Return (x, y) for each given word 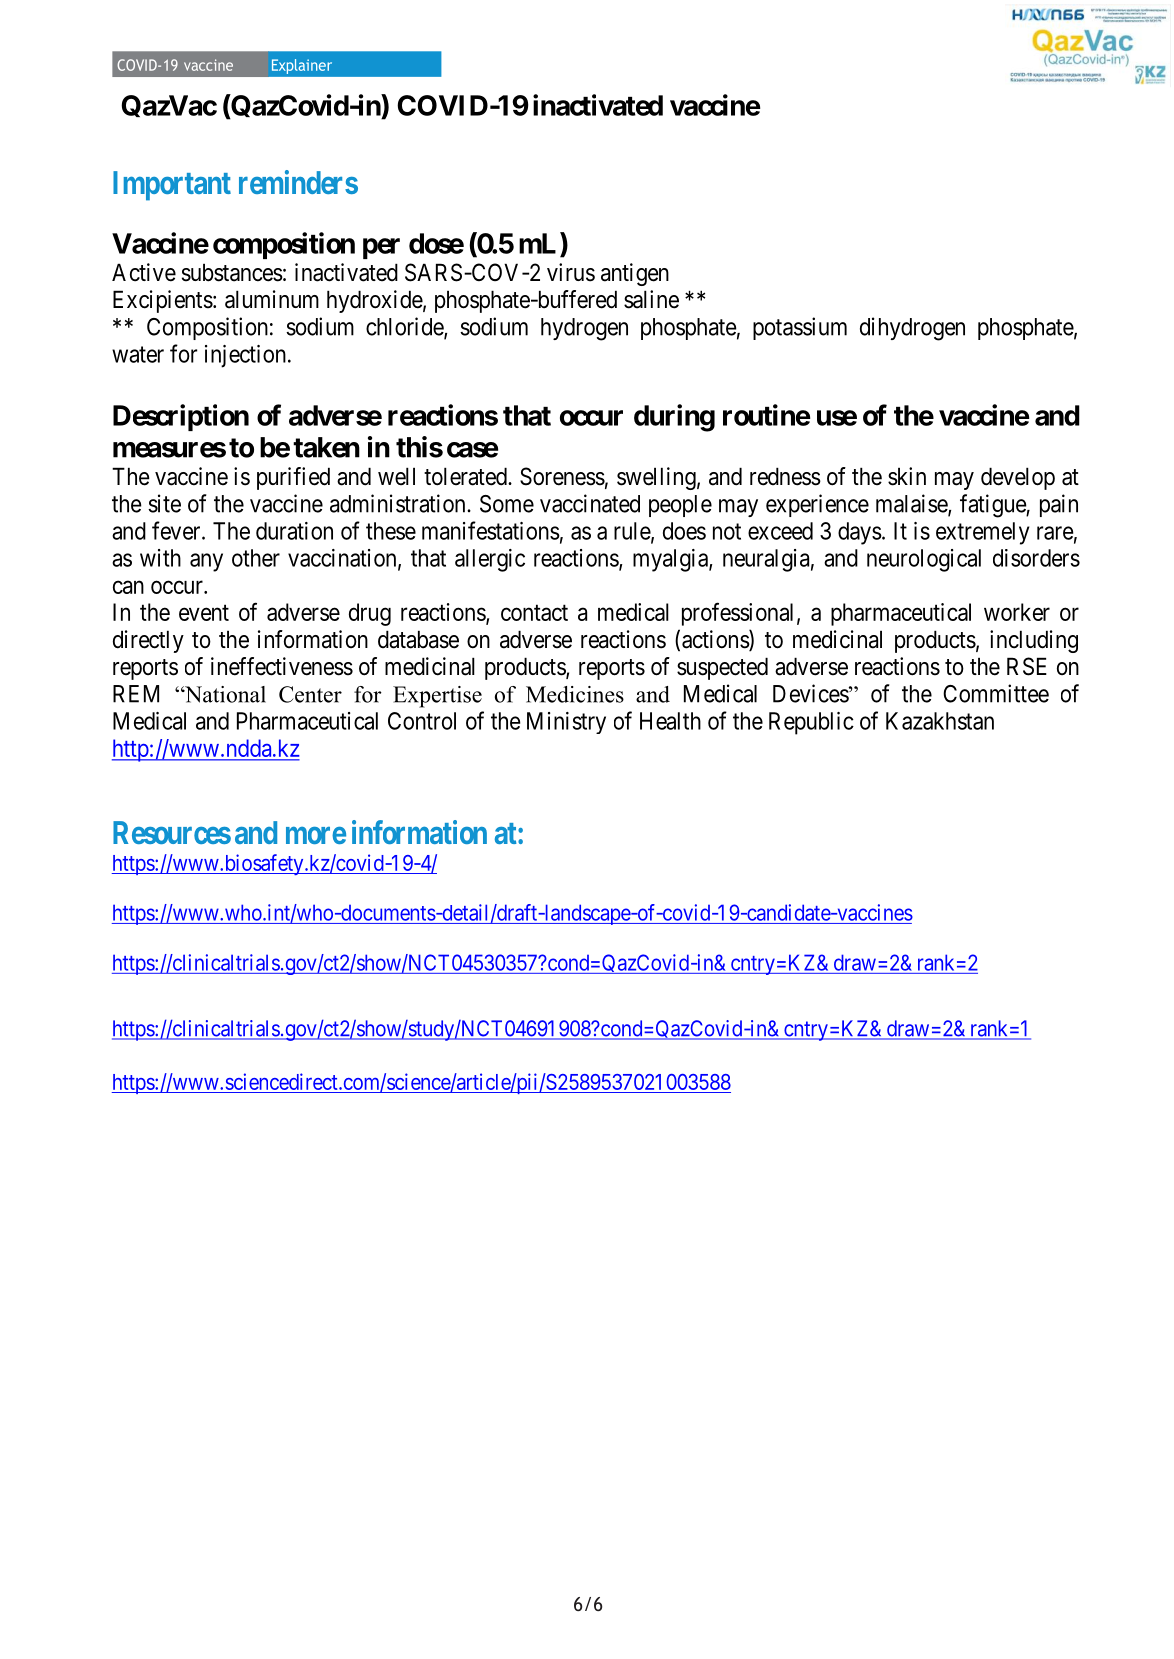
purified (293, 478)
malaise (912, 504)
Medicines (575, 694)
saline (651, 299)
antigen (635, 274)
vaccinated (590, 503)
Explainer (302, 66)
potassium (800, 328)
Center (310, 694)
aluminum (272, 299)
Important (172, 186)
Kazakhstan (940, 721)
